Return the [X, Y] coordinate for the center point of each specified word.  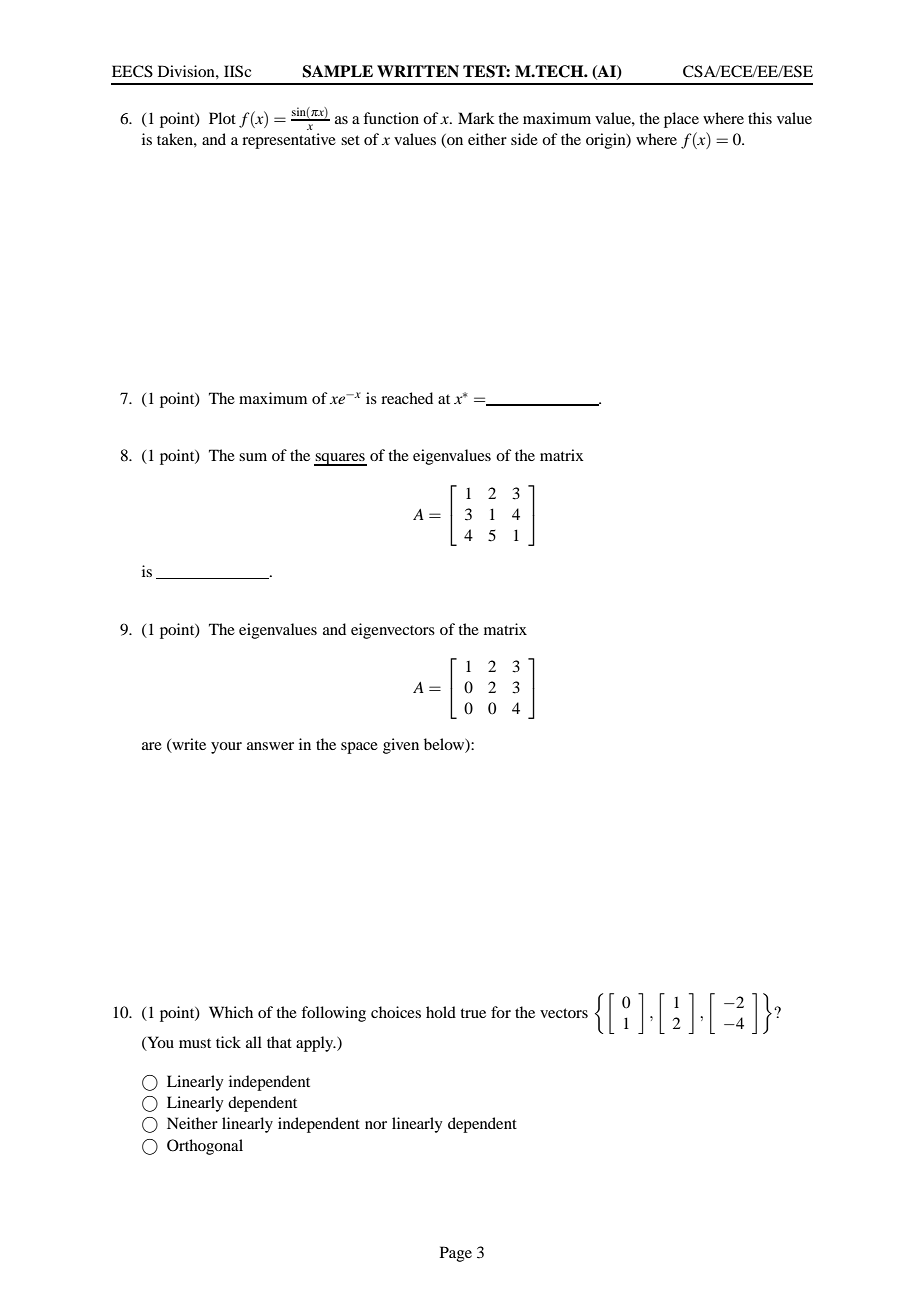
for [501, 1012]
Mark [476, 118]
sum [253, 457]
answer [270, 746]
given [401, 746]
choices [396, 1012]
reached [407, 398]
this [760, 118]
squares [340, 459]
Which [231, 1012]
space [359, 748]
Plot [222, 118]
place [681, 120]
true [473, 1013]
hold [441, 1012]
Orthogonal [205, 1147]
